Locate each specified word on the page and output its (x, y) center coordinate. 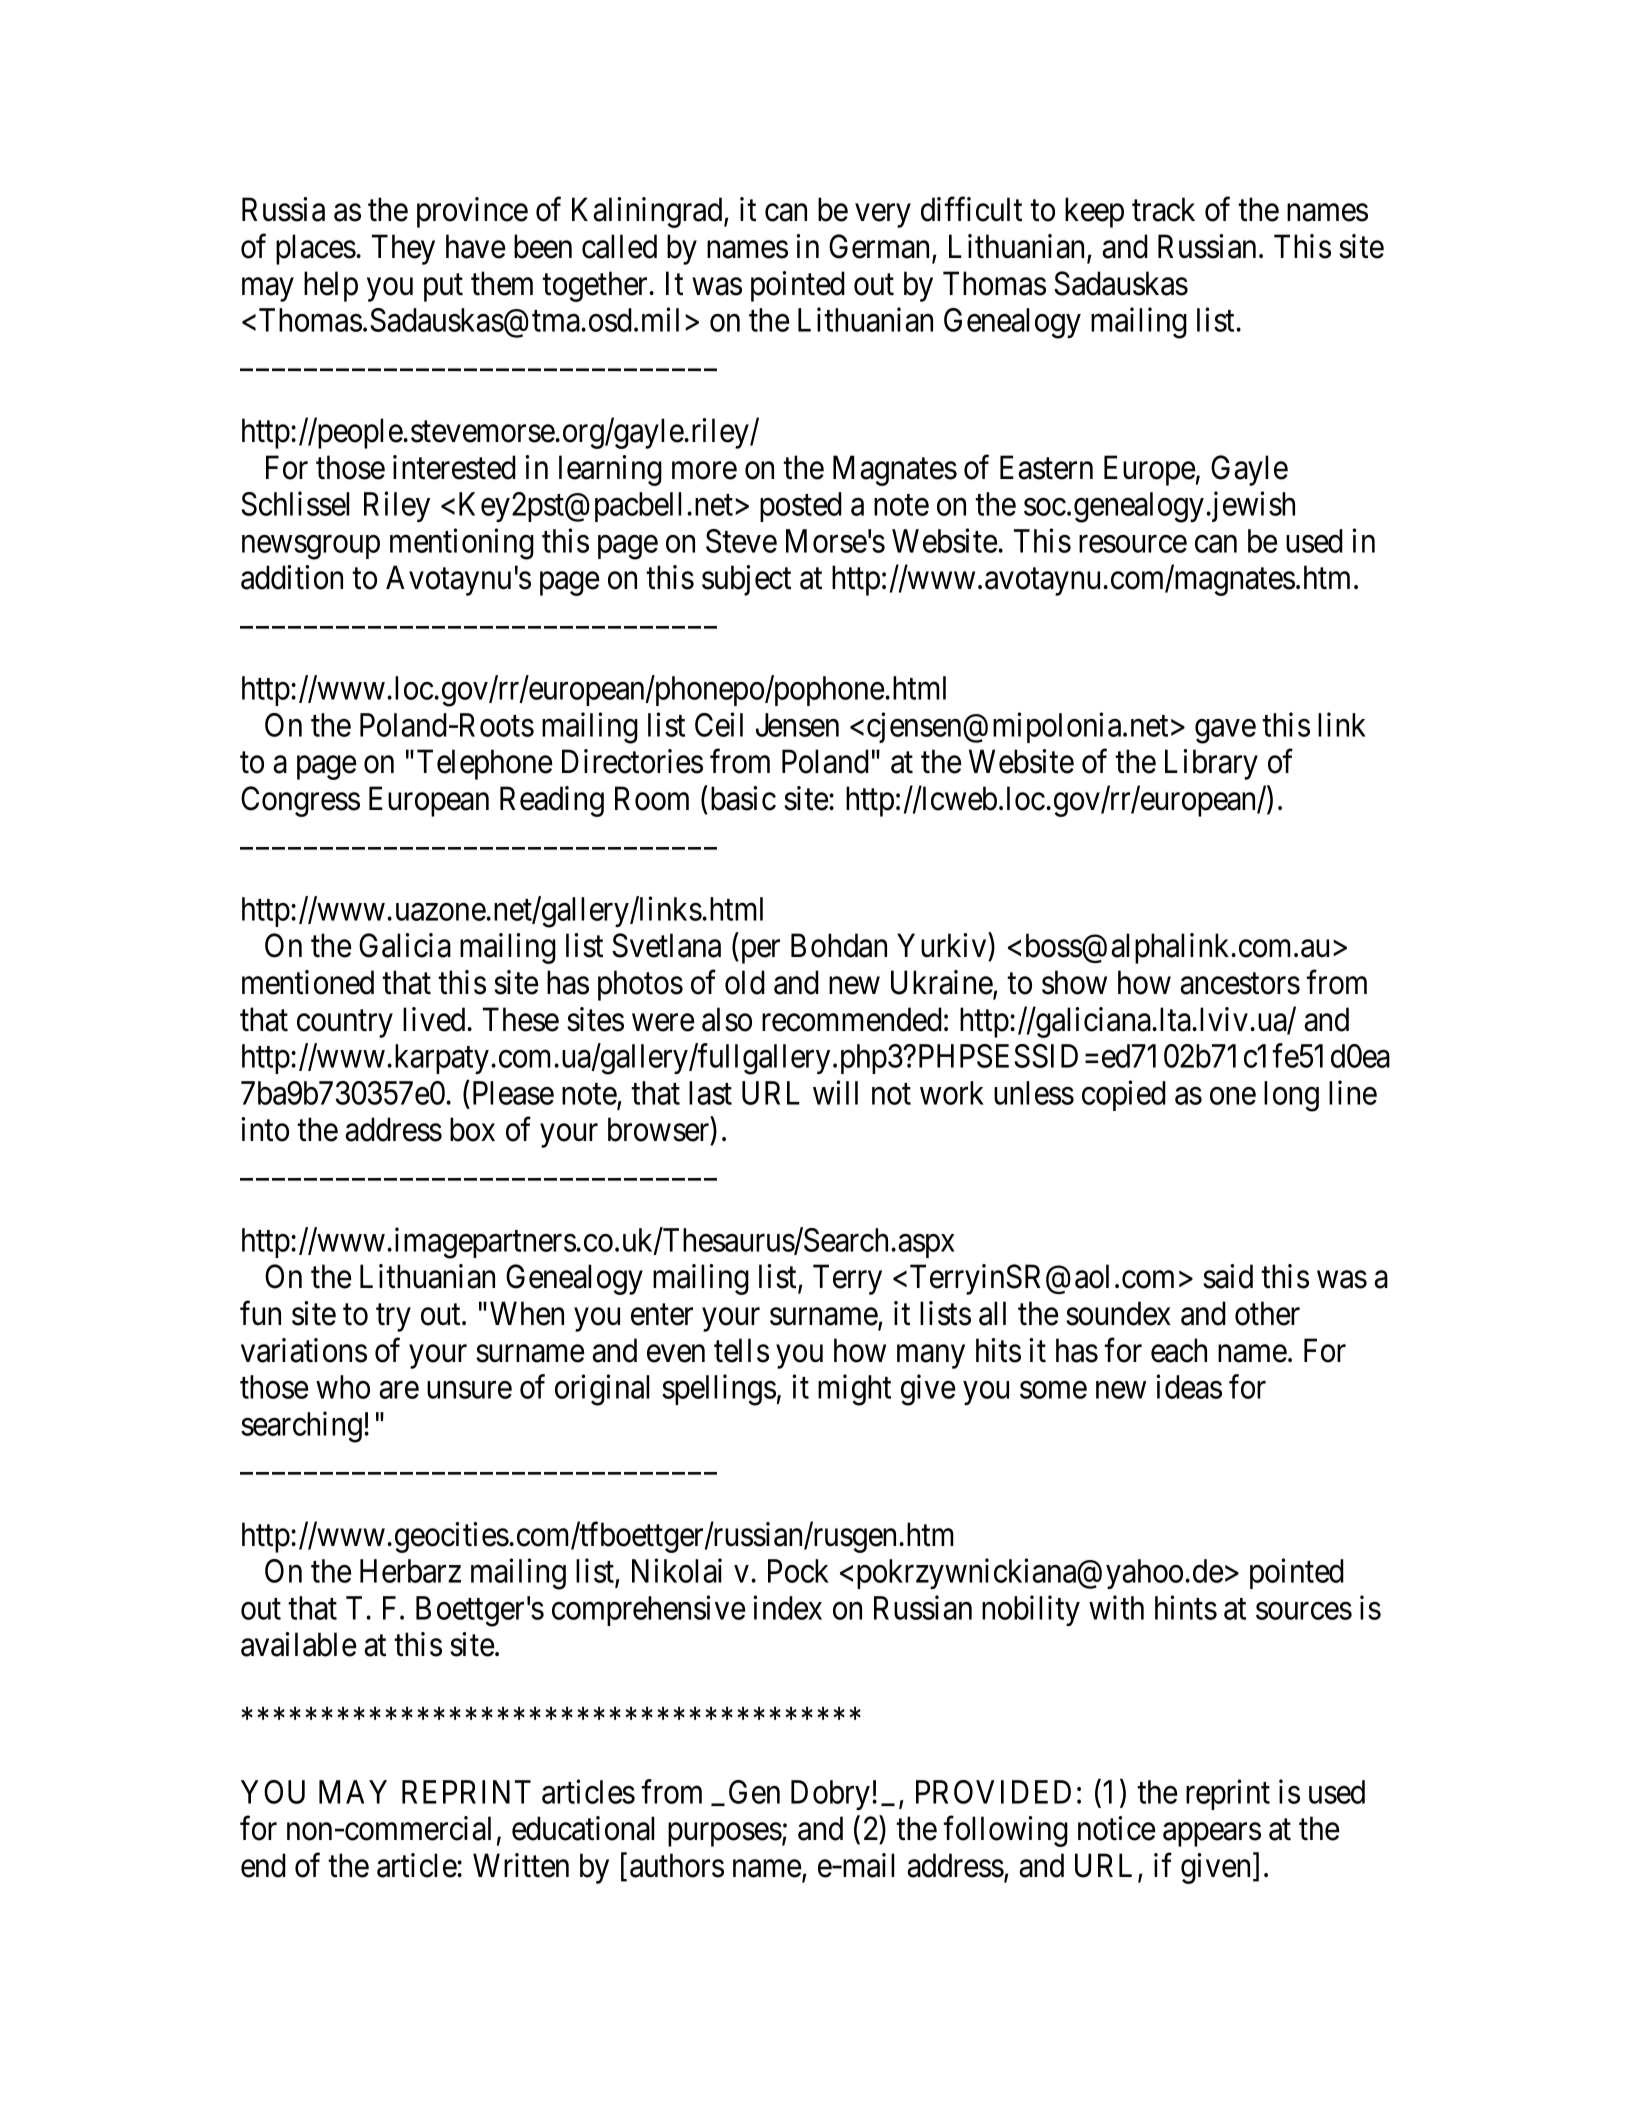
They (403, 249)
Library (1211, 764)
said (1228, 1276)
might (854, 1390)
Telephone (484, 764)
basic (743, 798)
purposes (725, 1835)
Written (521, 1865)
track (1163, 209)
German (881, 247)
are (399, 1390)
